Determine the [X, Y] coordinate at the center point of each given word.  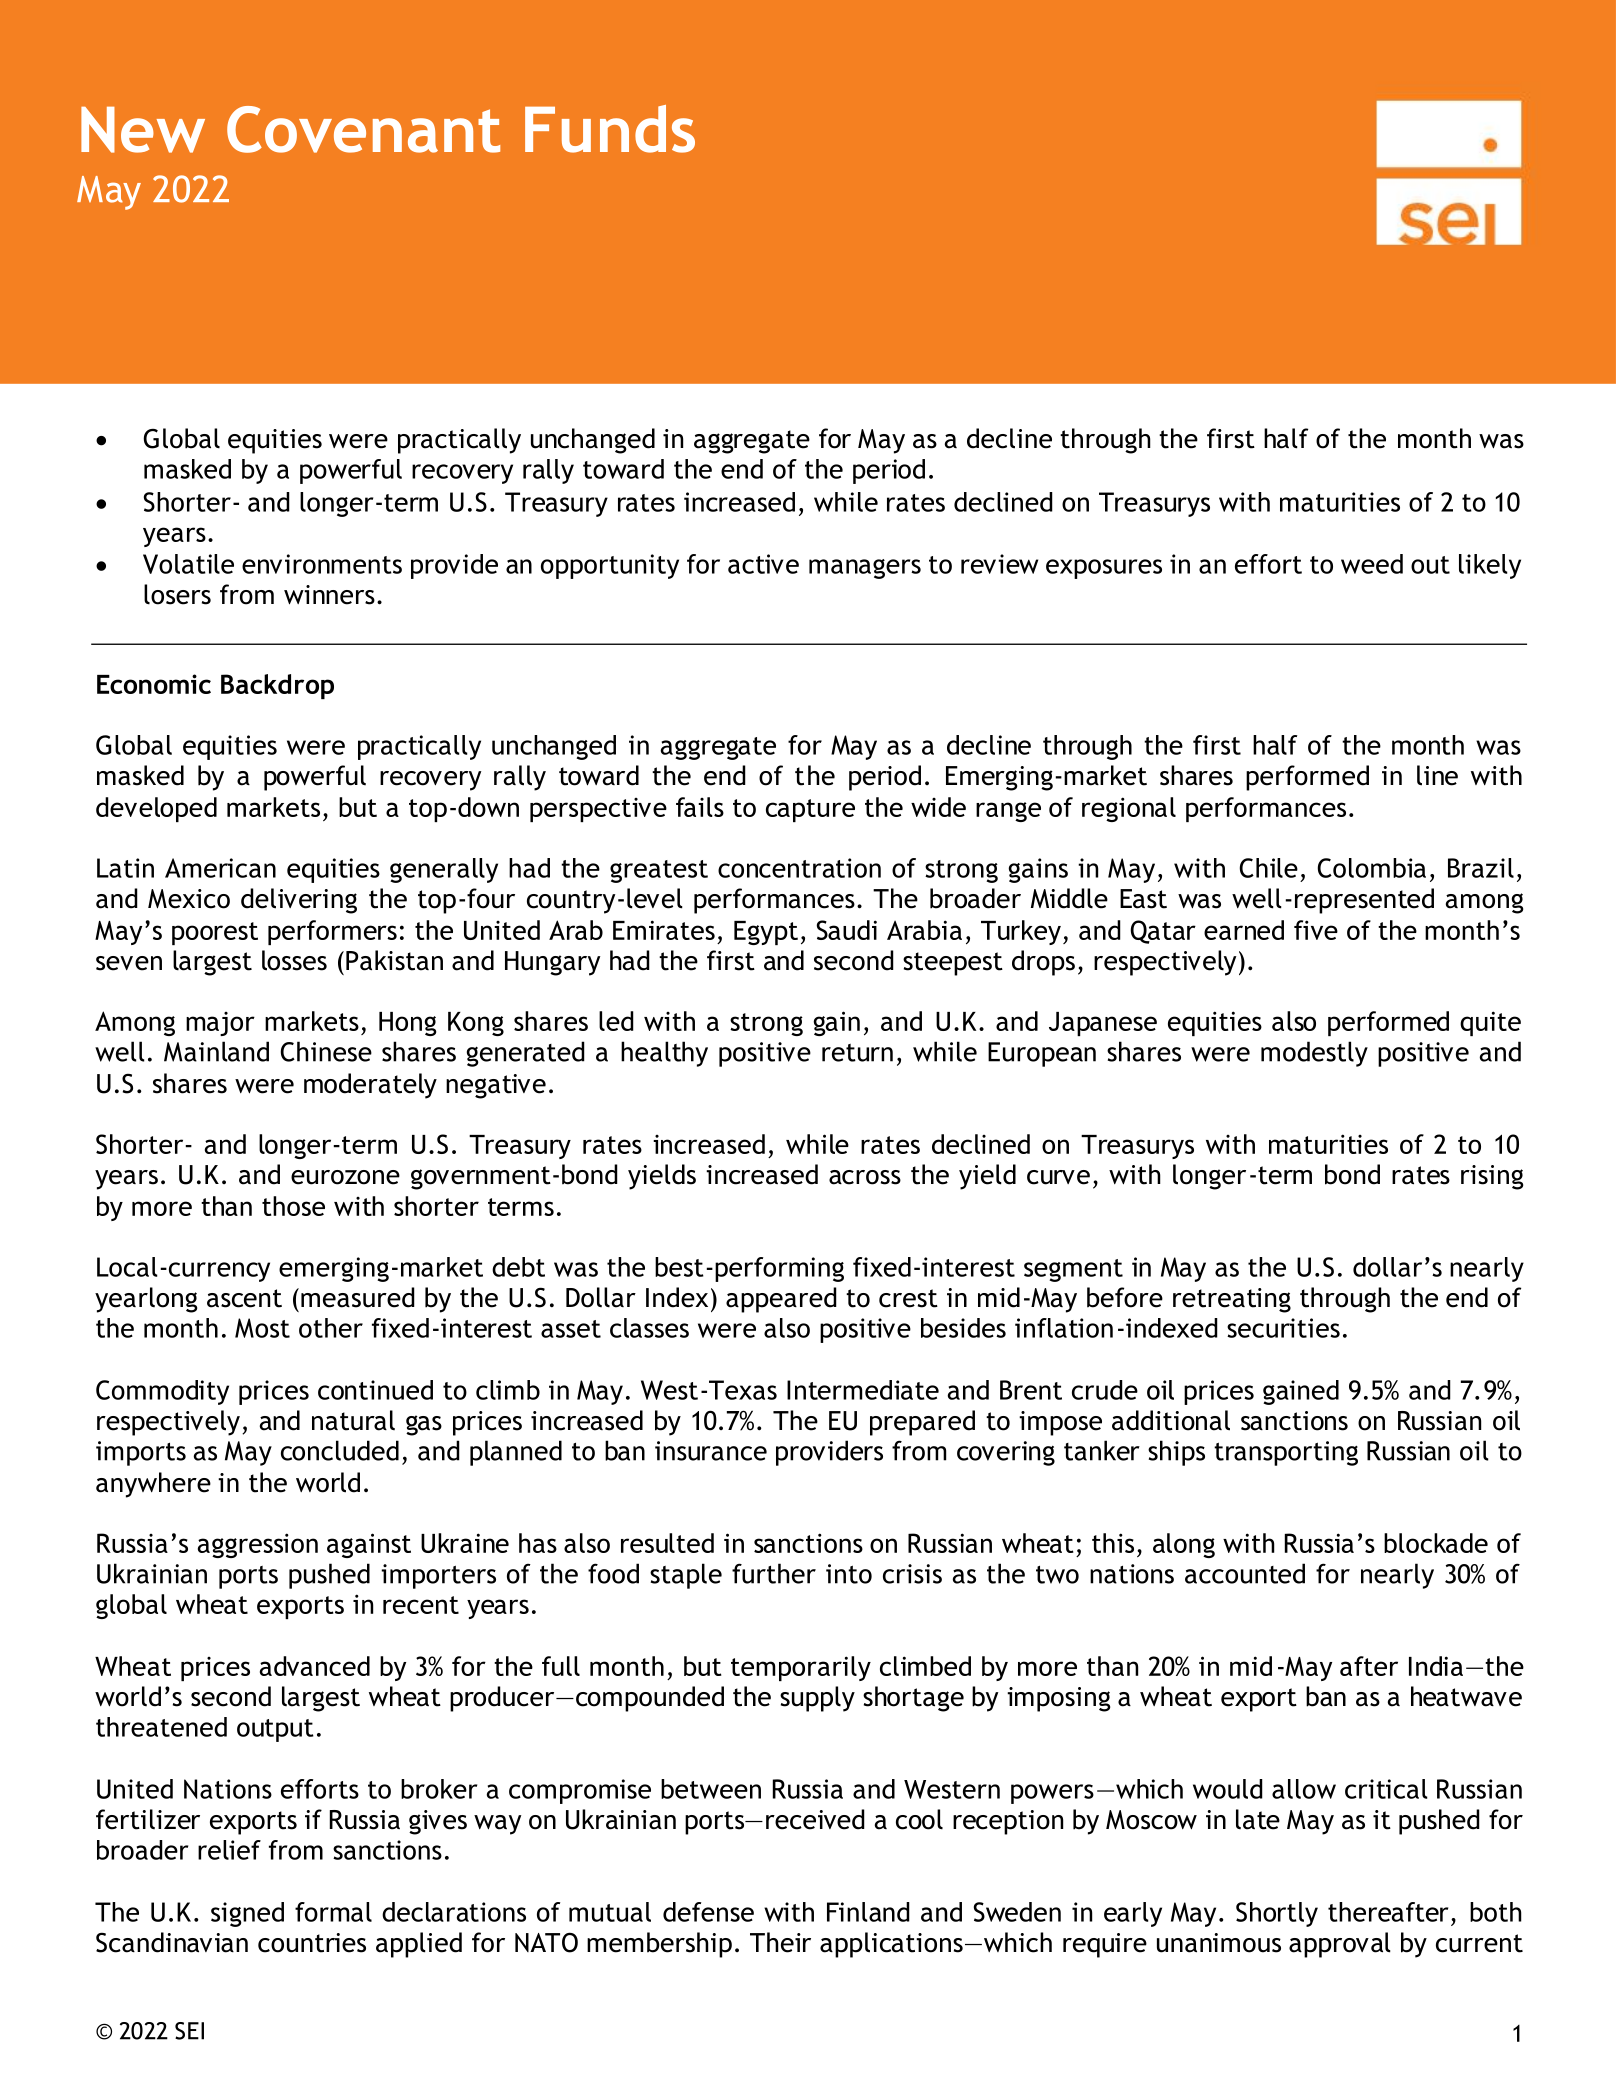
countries [312, 1943]
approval [1340, 1945]
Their [780, 1942]
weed [1372, 564]
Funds [610, 129]
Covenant [363, 129]
